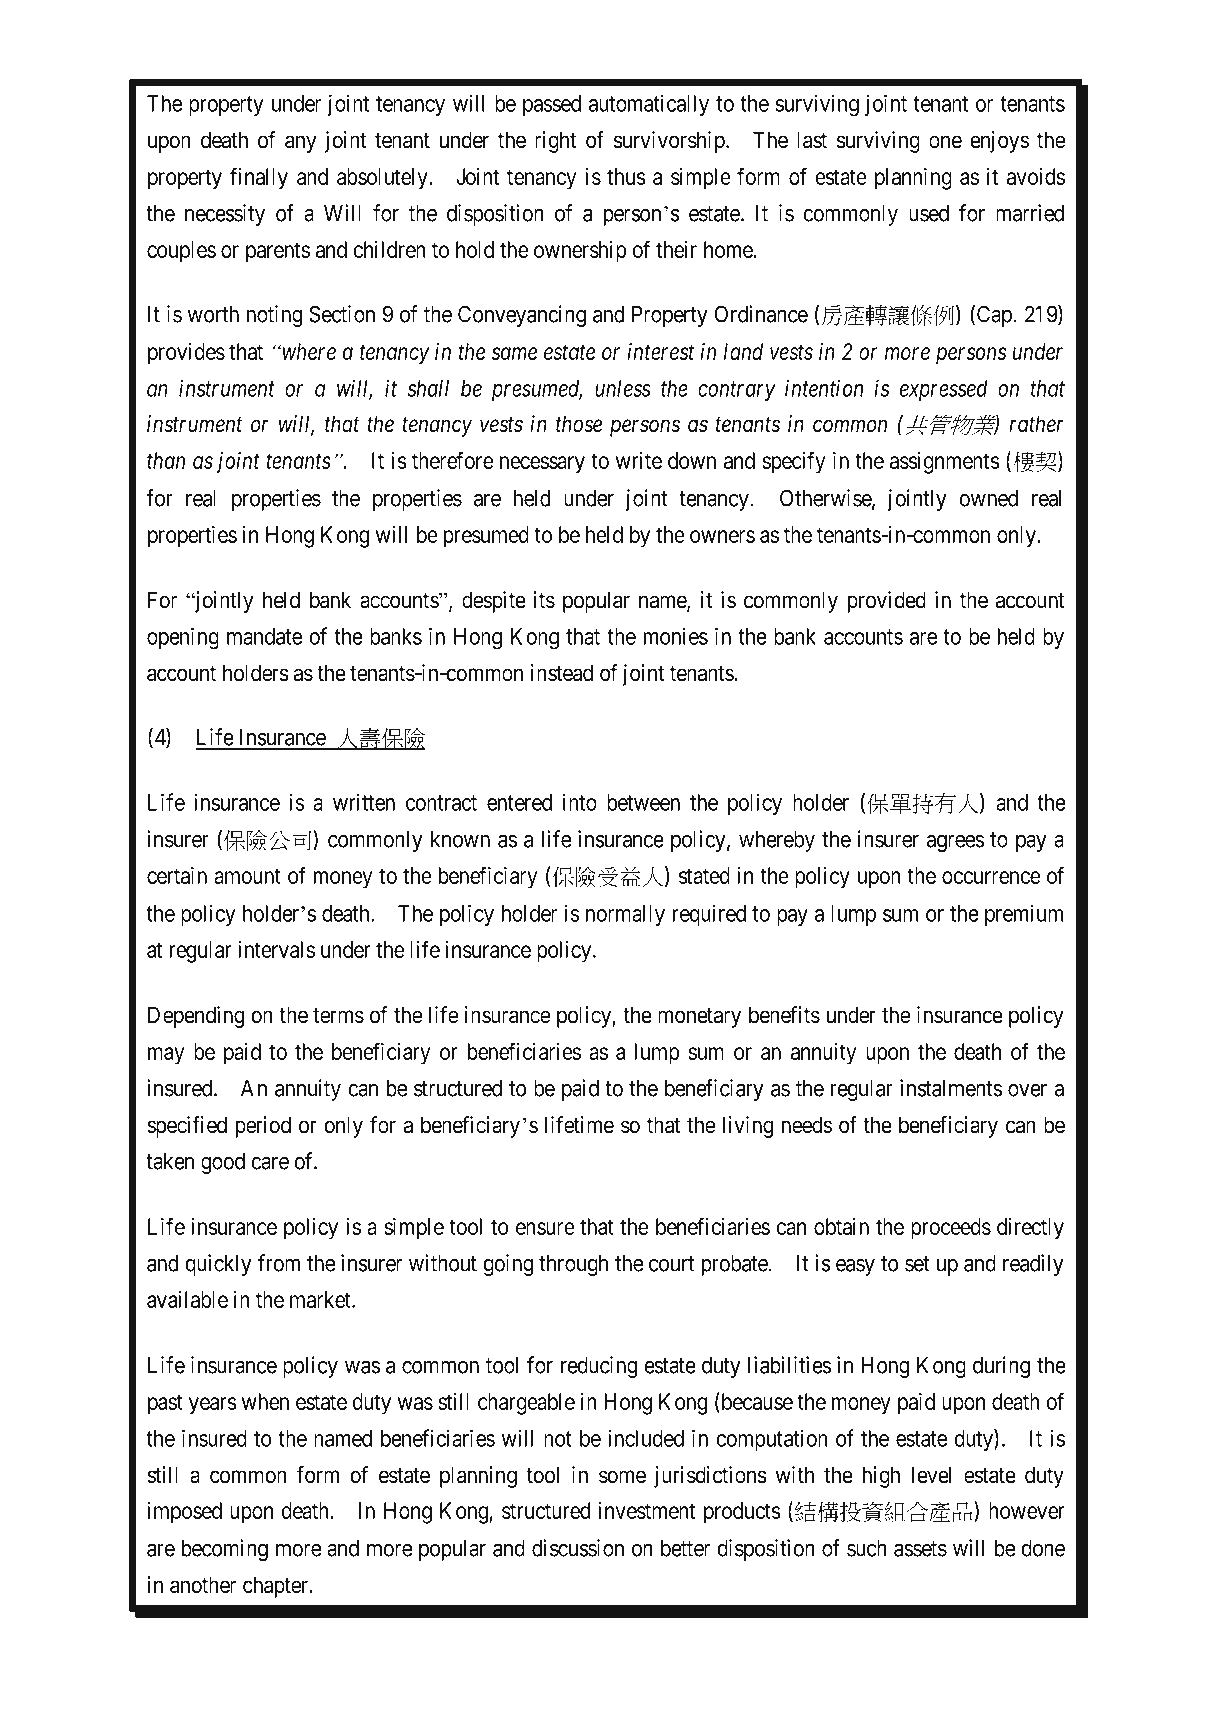 Image resolution: width=1211 pixels, height=1713 pixels. What do you see at coordinates (945, 463) in the page?
I see `assignments` at bounding box center [945, 463].
